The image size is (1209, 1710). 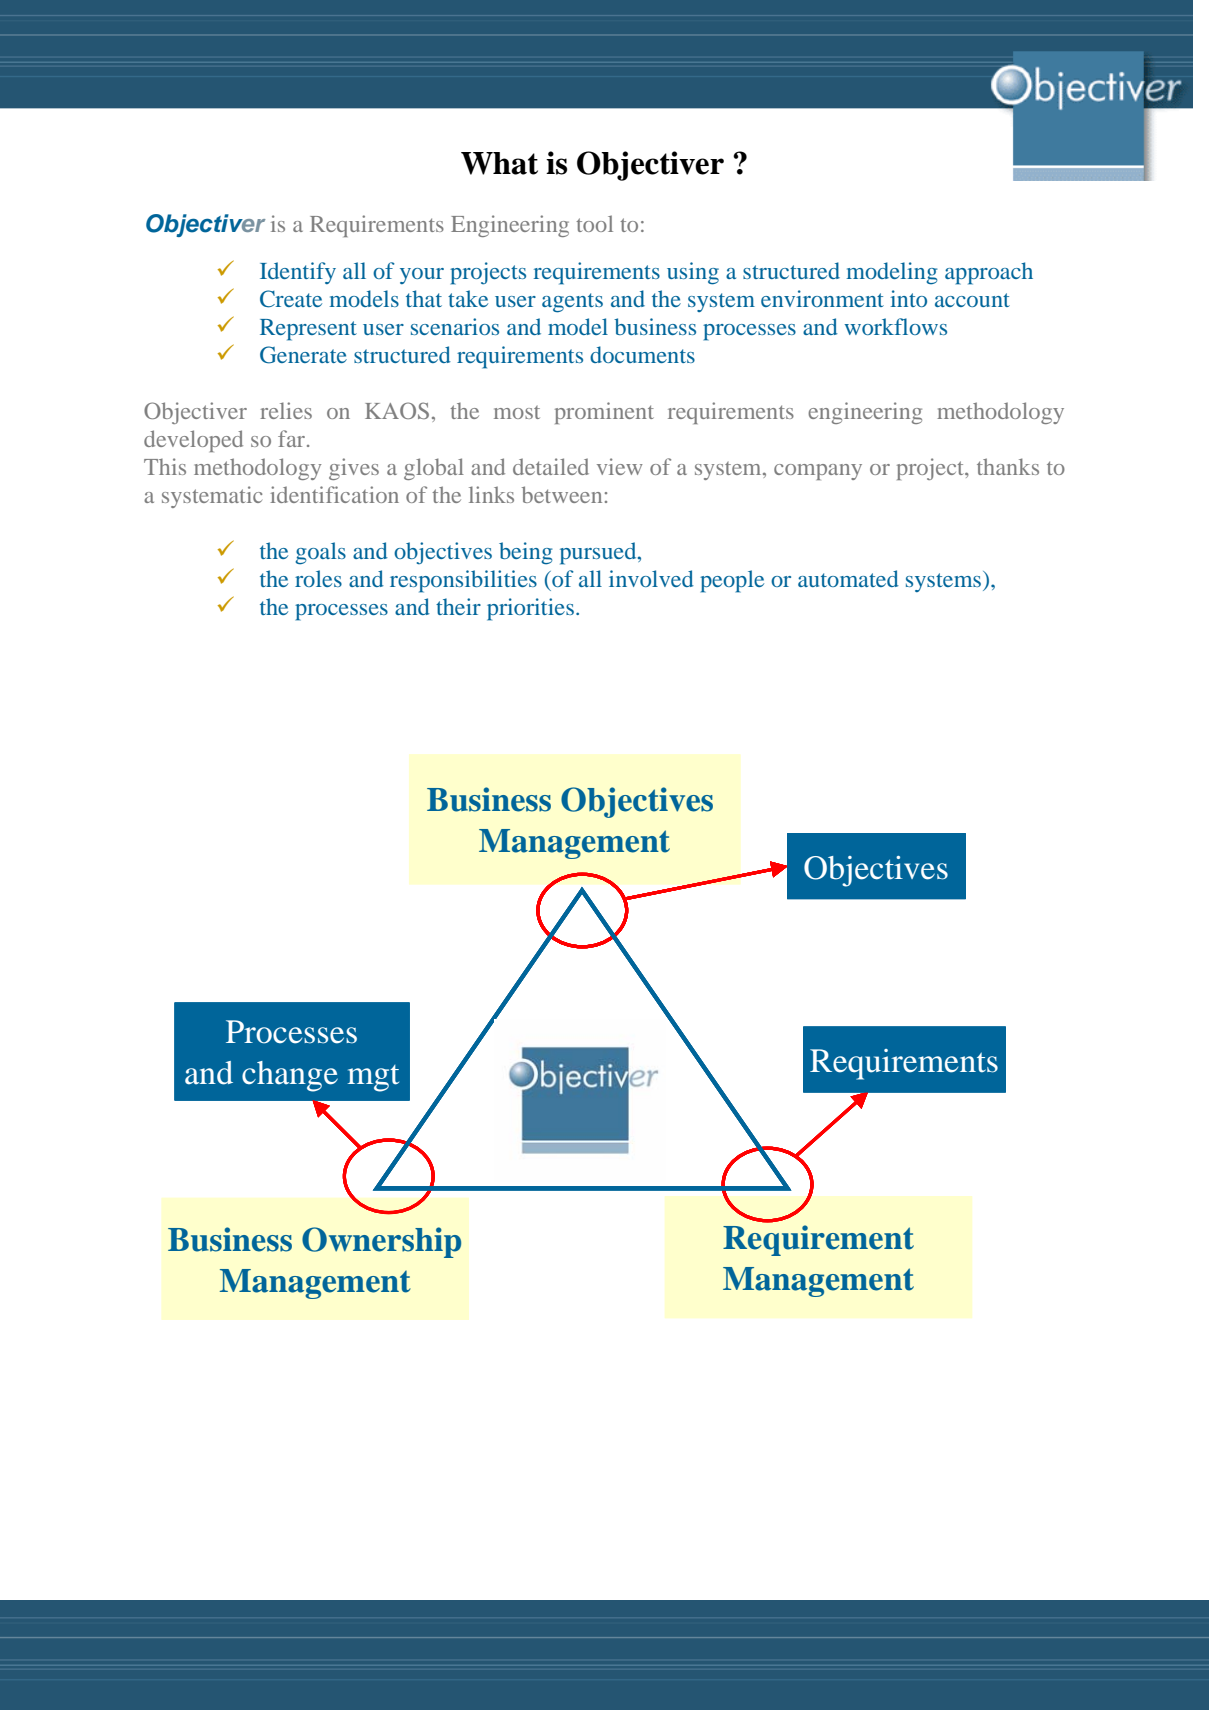 I want to click on roles, so click(x=318, y=578).
